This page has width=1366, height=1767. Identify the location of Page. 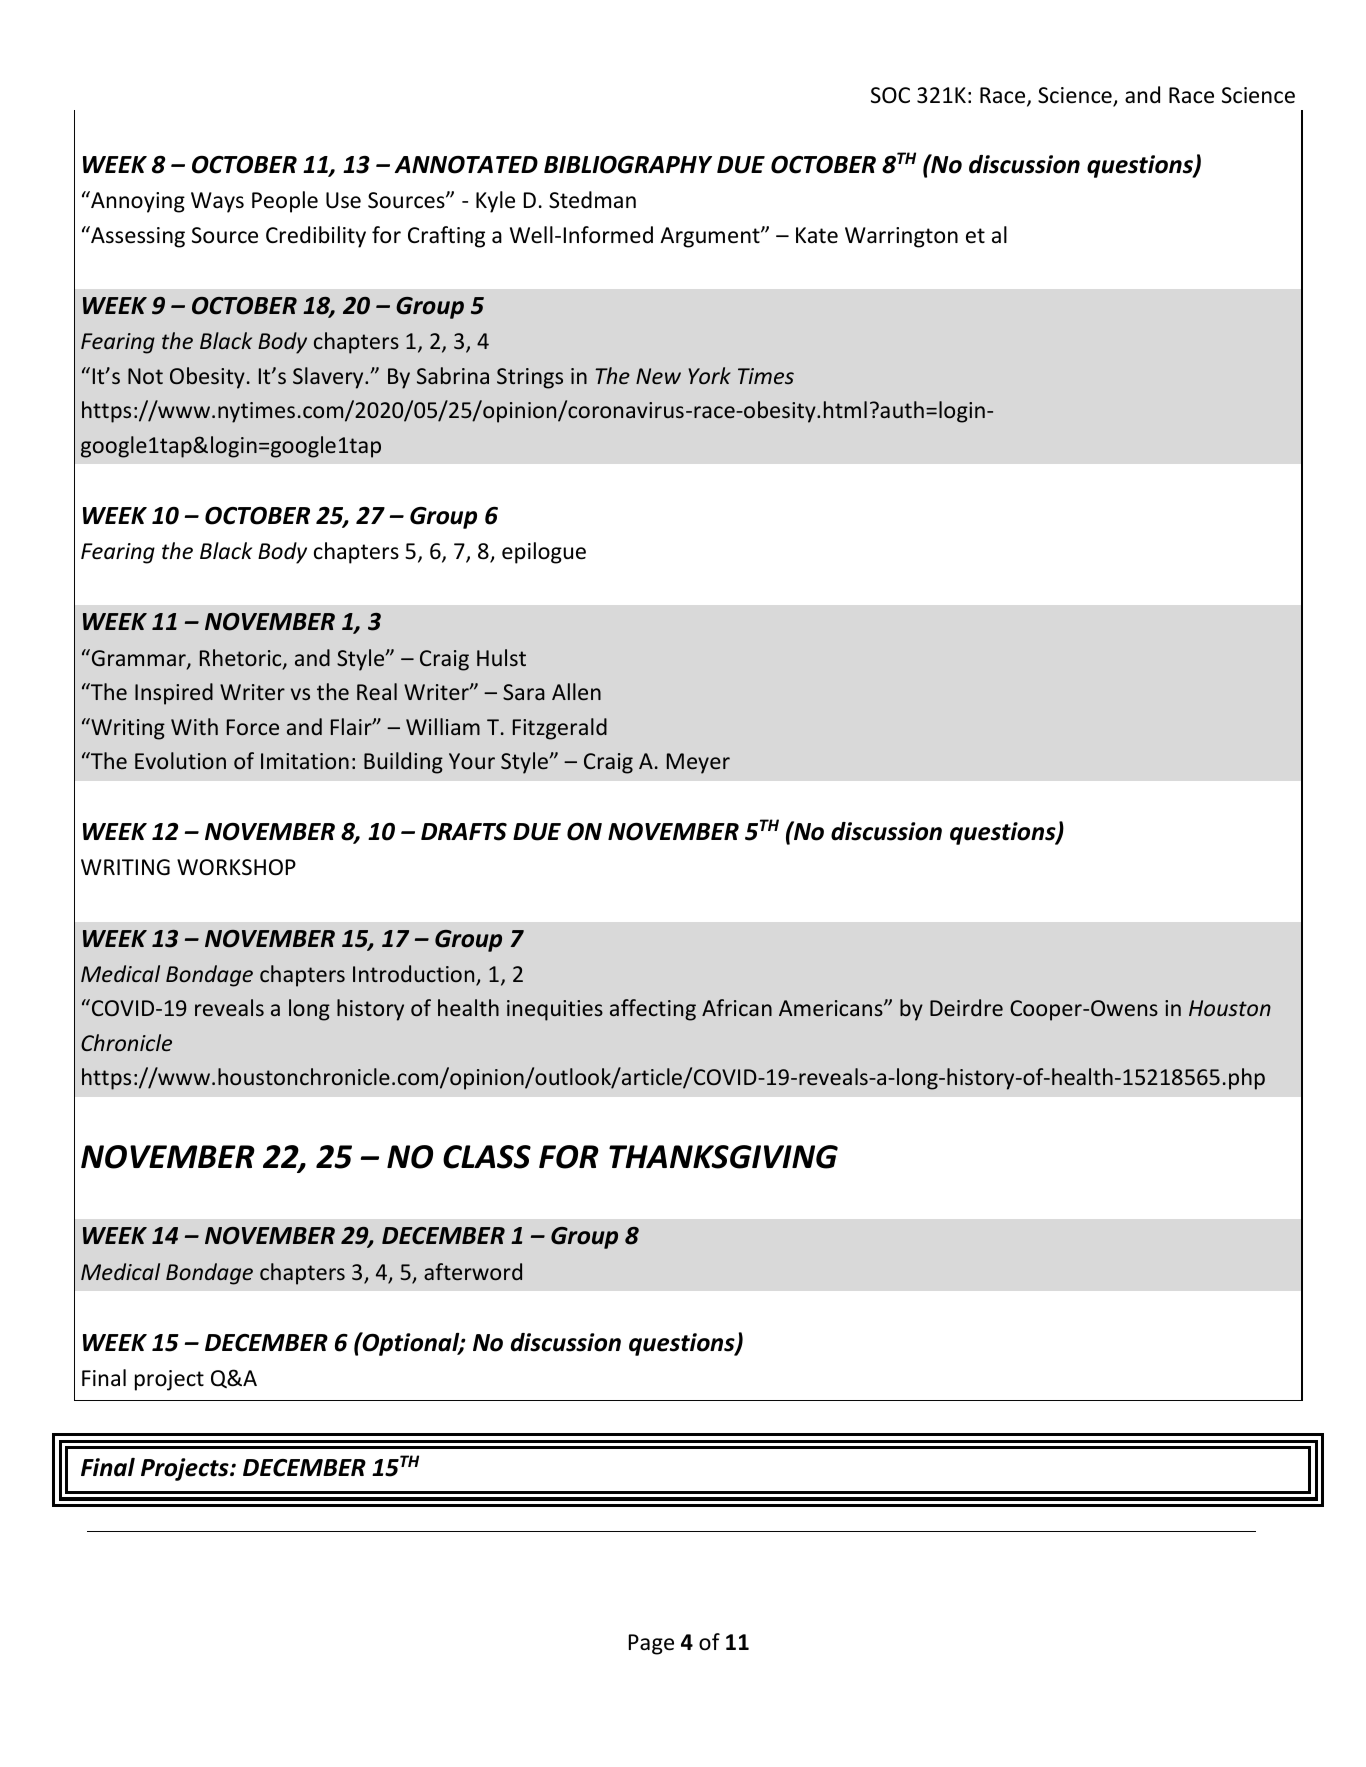
(651, 1644).
